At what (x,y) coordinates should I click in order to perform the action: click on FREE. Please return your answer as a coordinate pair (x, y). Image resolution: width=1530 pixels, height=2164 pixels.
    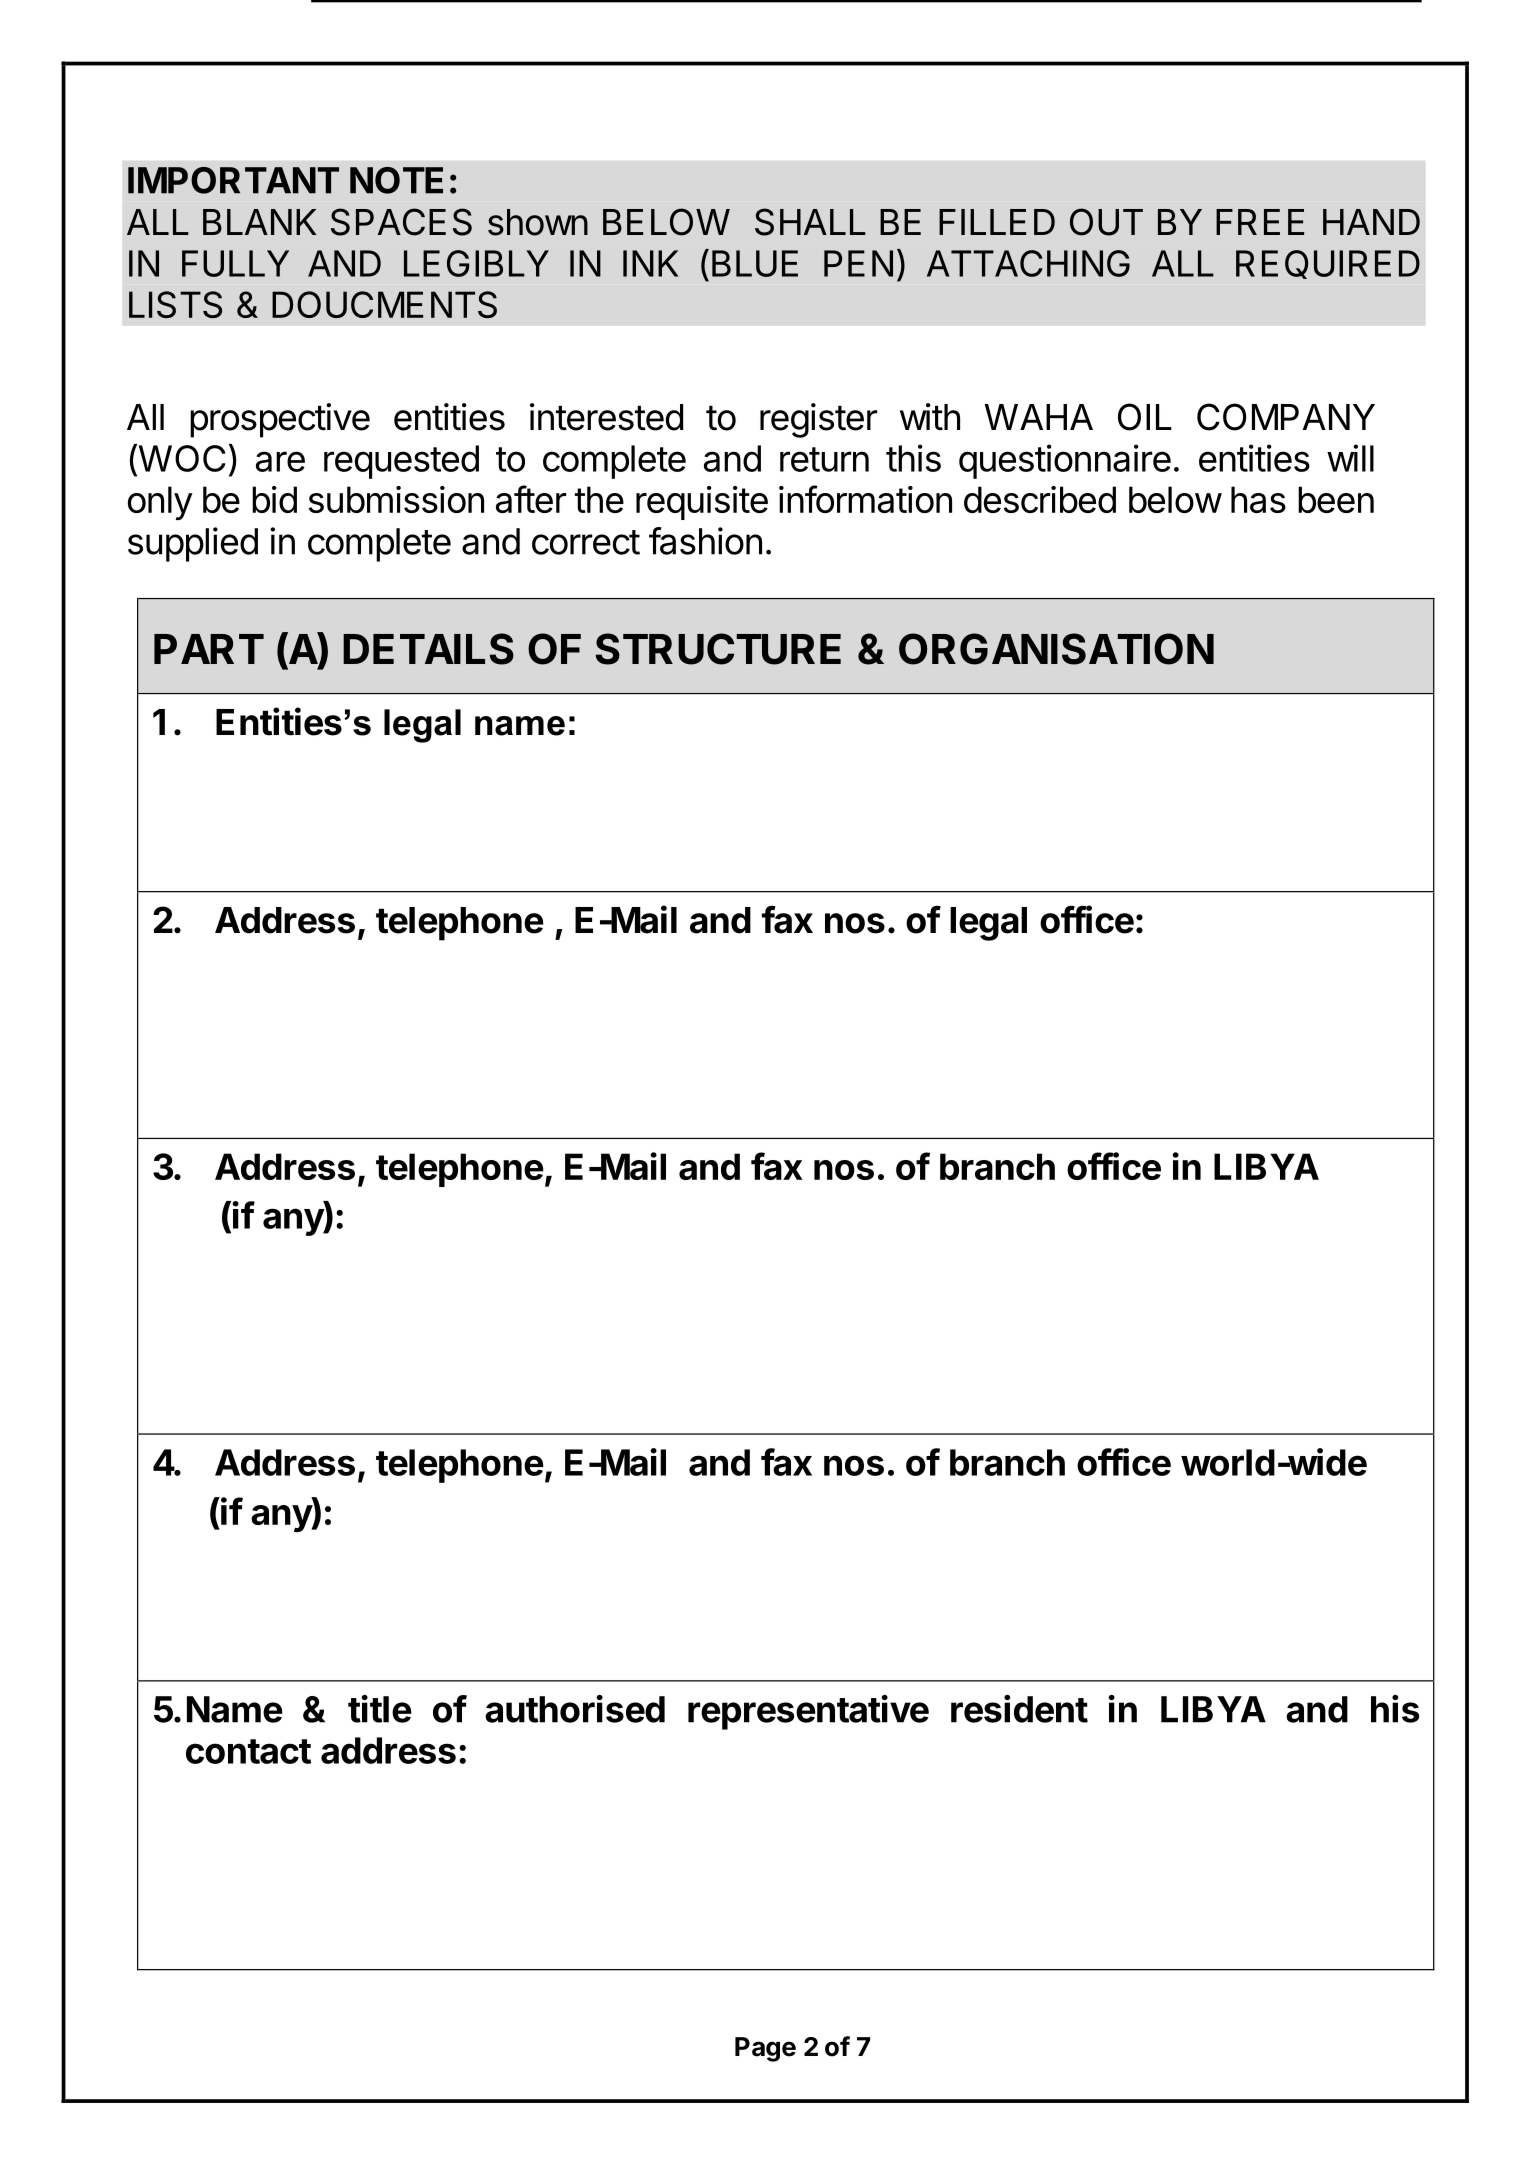
    Looking at the image, I should click on (1260, 222).
